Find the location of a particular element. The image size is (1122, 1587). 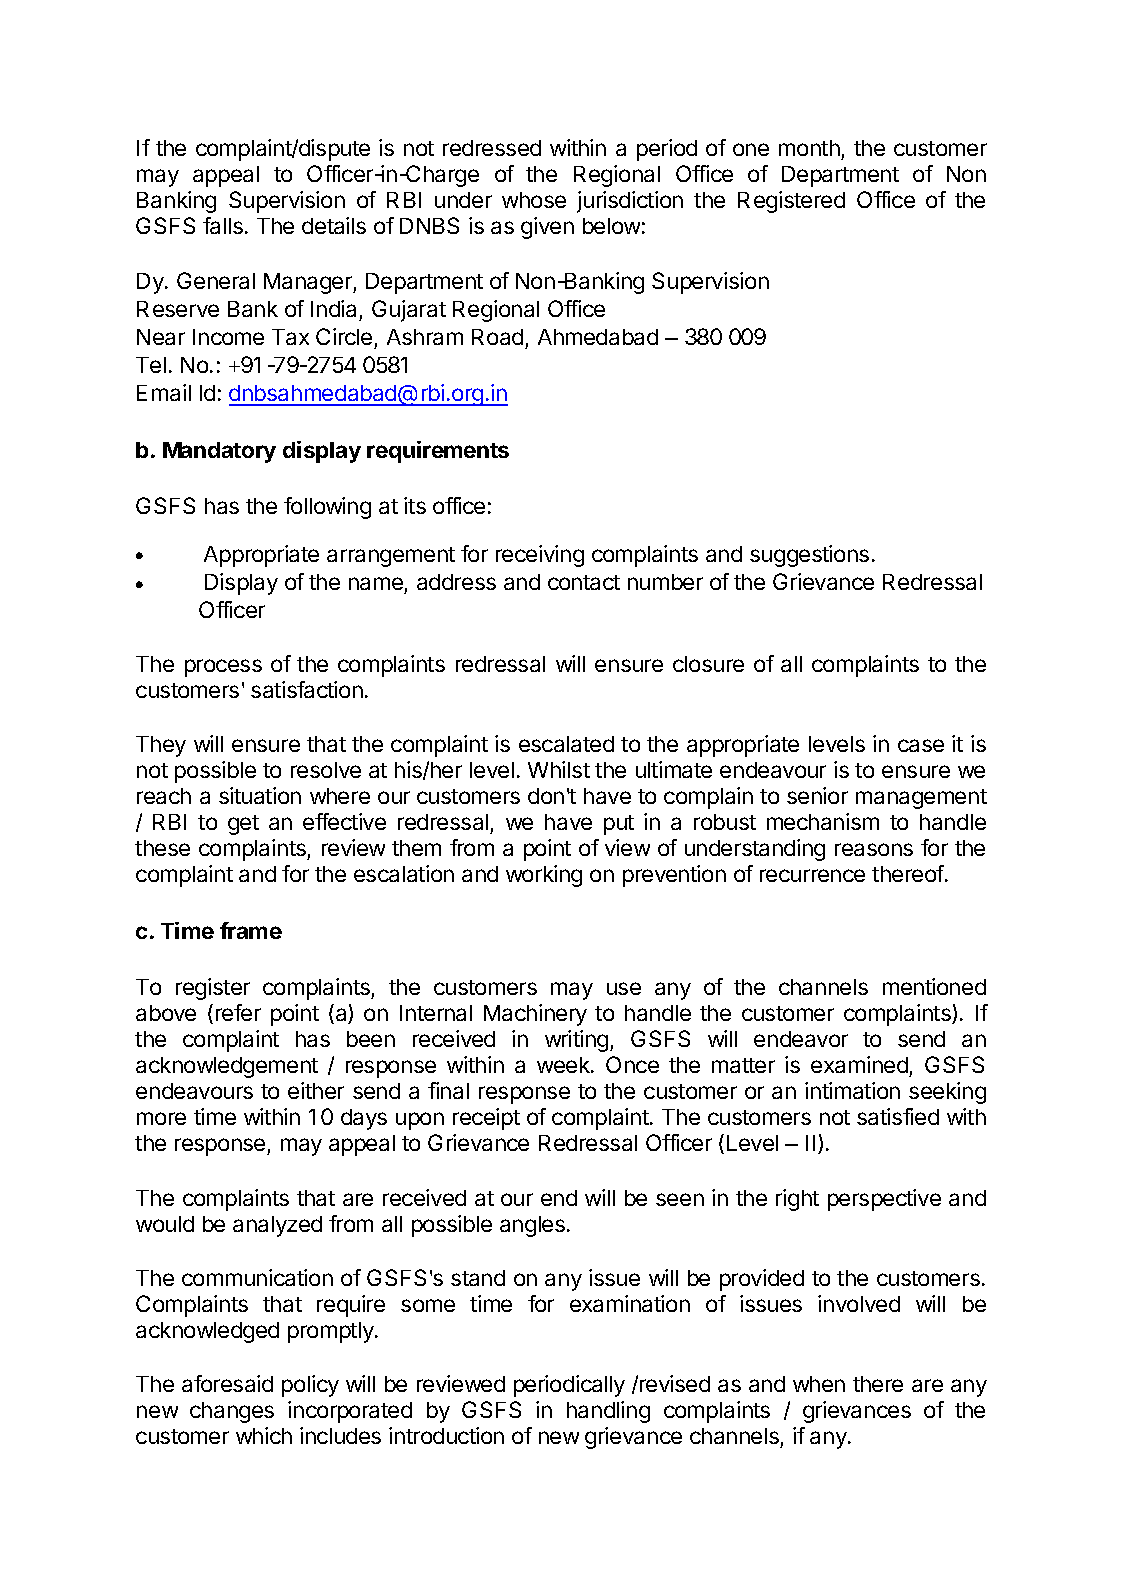

senior is located at coordinates (817, 795).
